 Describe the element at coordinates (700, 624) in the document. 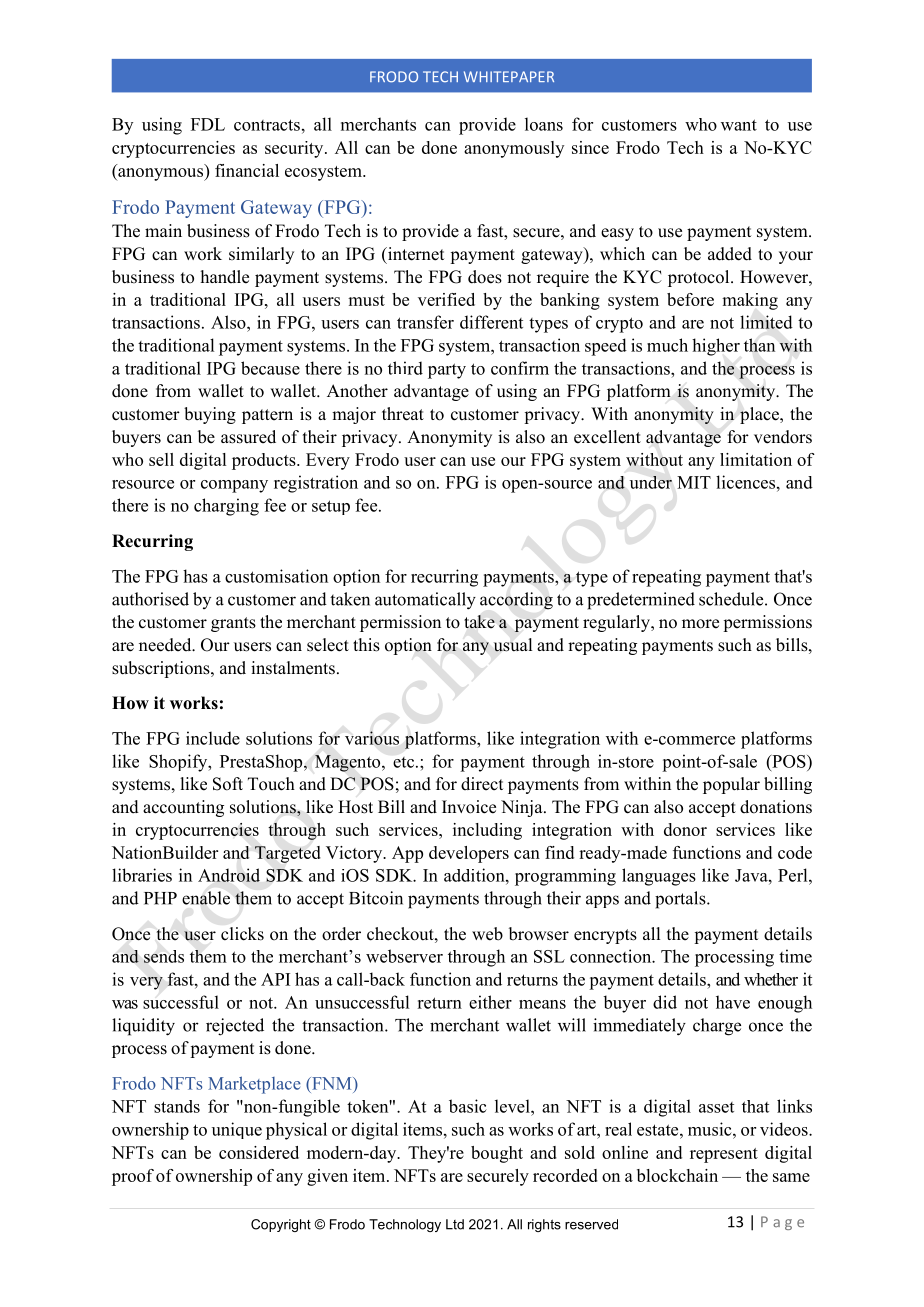

I see `more` at that location.
